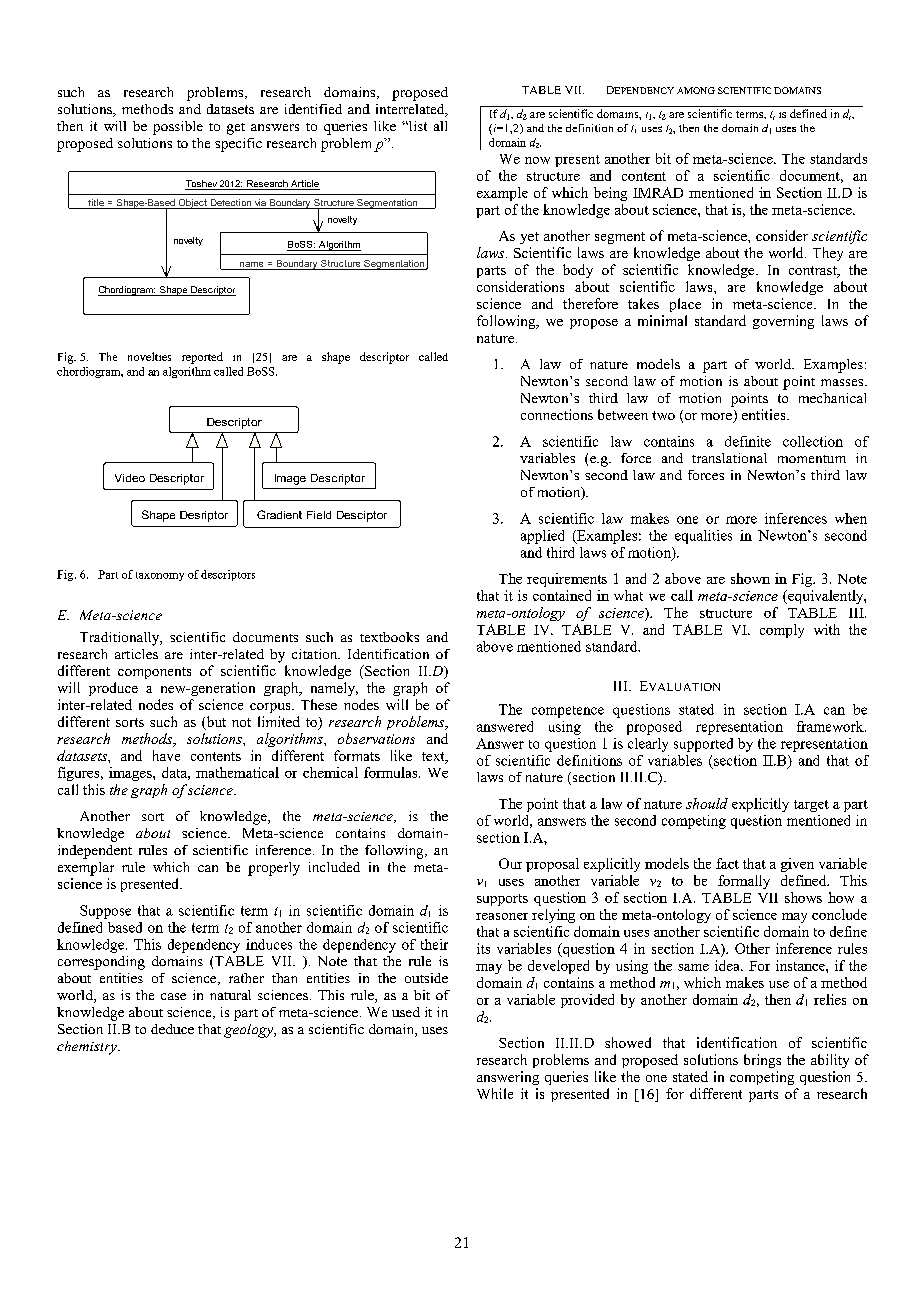 The width and height of the page is (924, 1308). I want to click on list, so click(417, 126).
